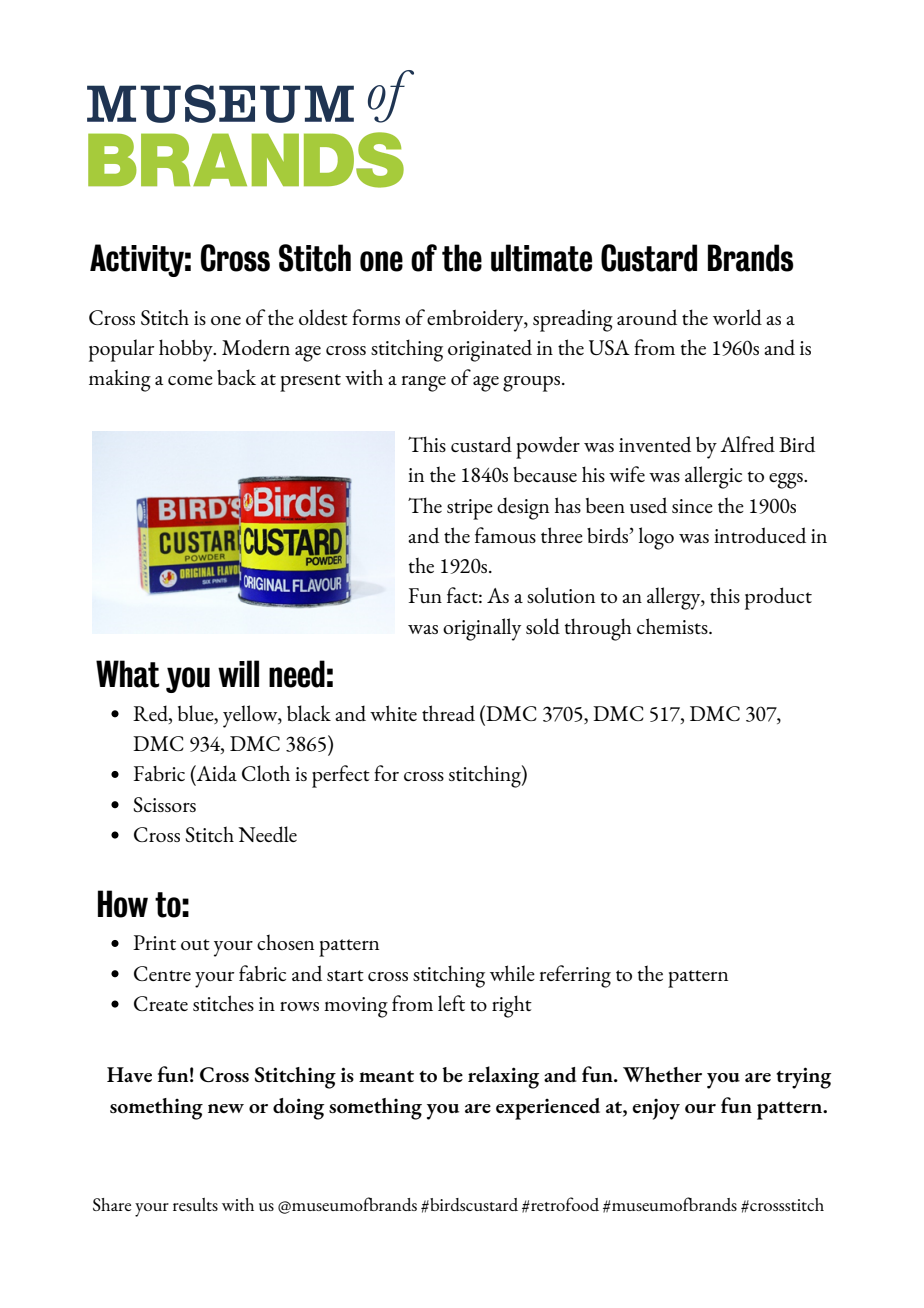 This page has width=924, height=1308. Describe the element at coordinates (575, 976) in the page. I see `referring` at that location.
